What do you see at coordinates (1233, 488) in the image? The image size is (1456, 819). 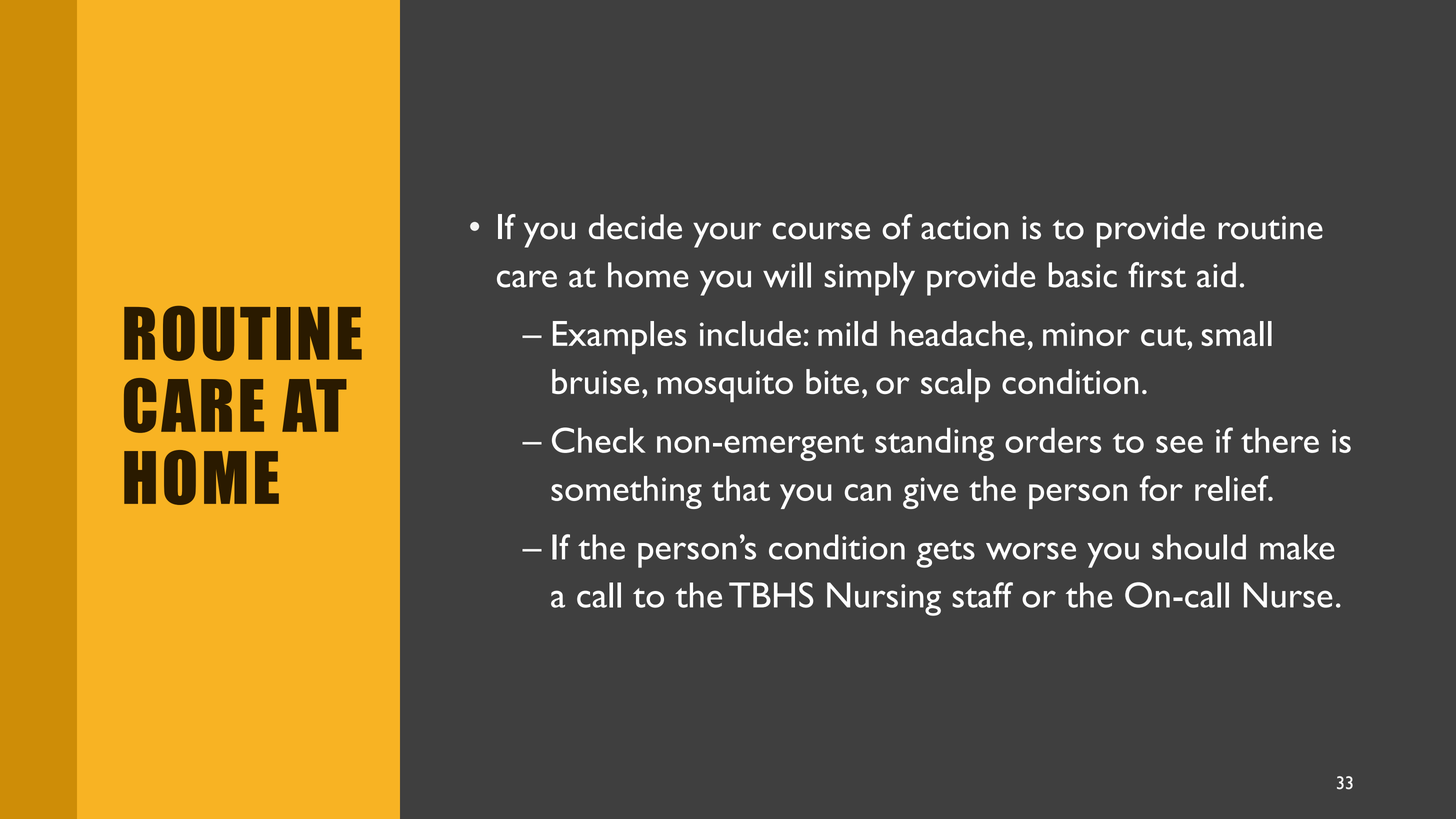 I see `relief` at bounding box center [1233, 488].
